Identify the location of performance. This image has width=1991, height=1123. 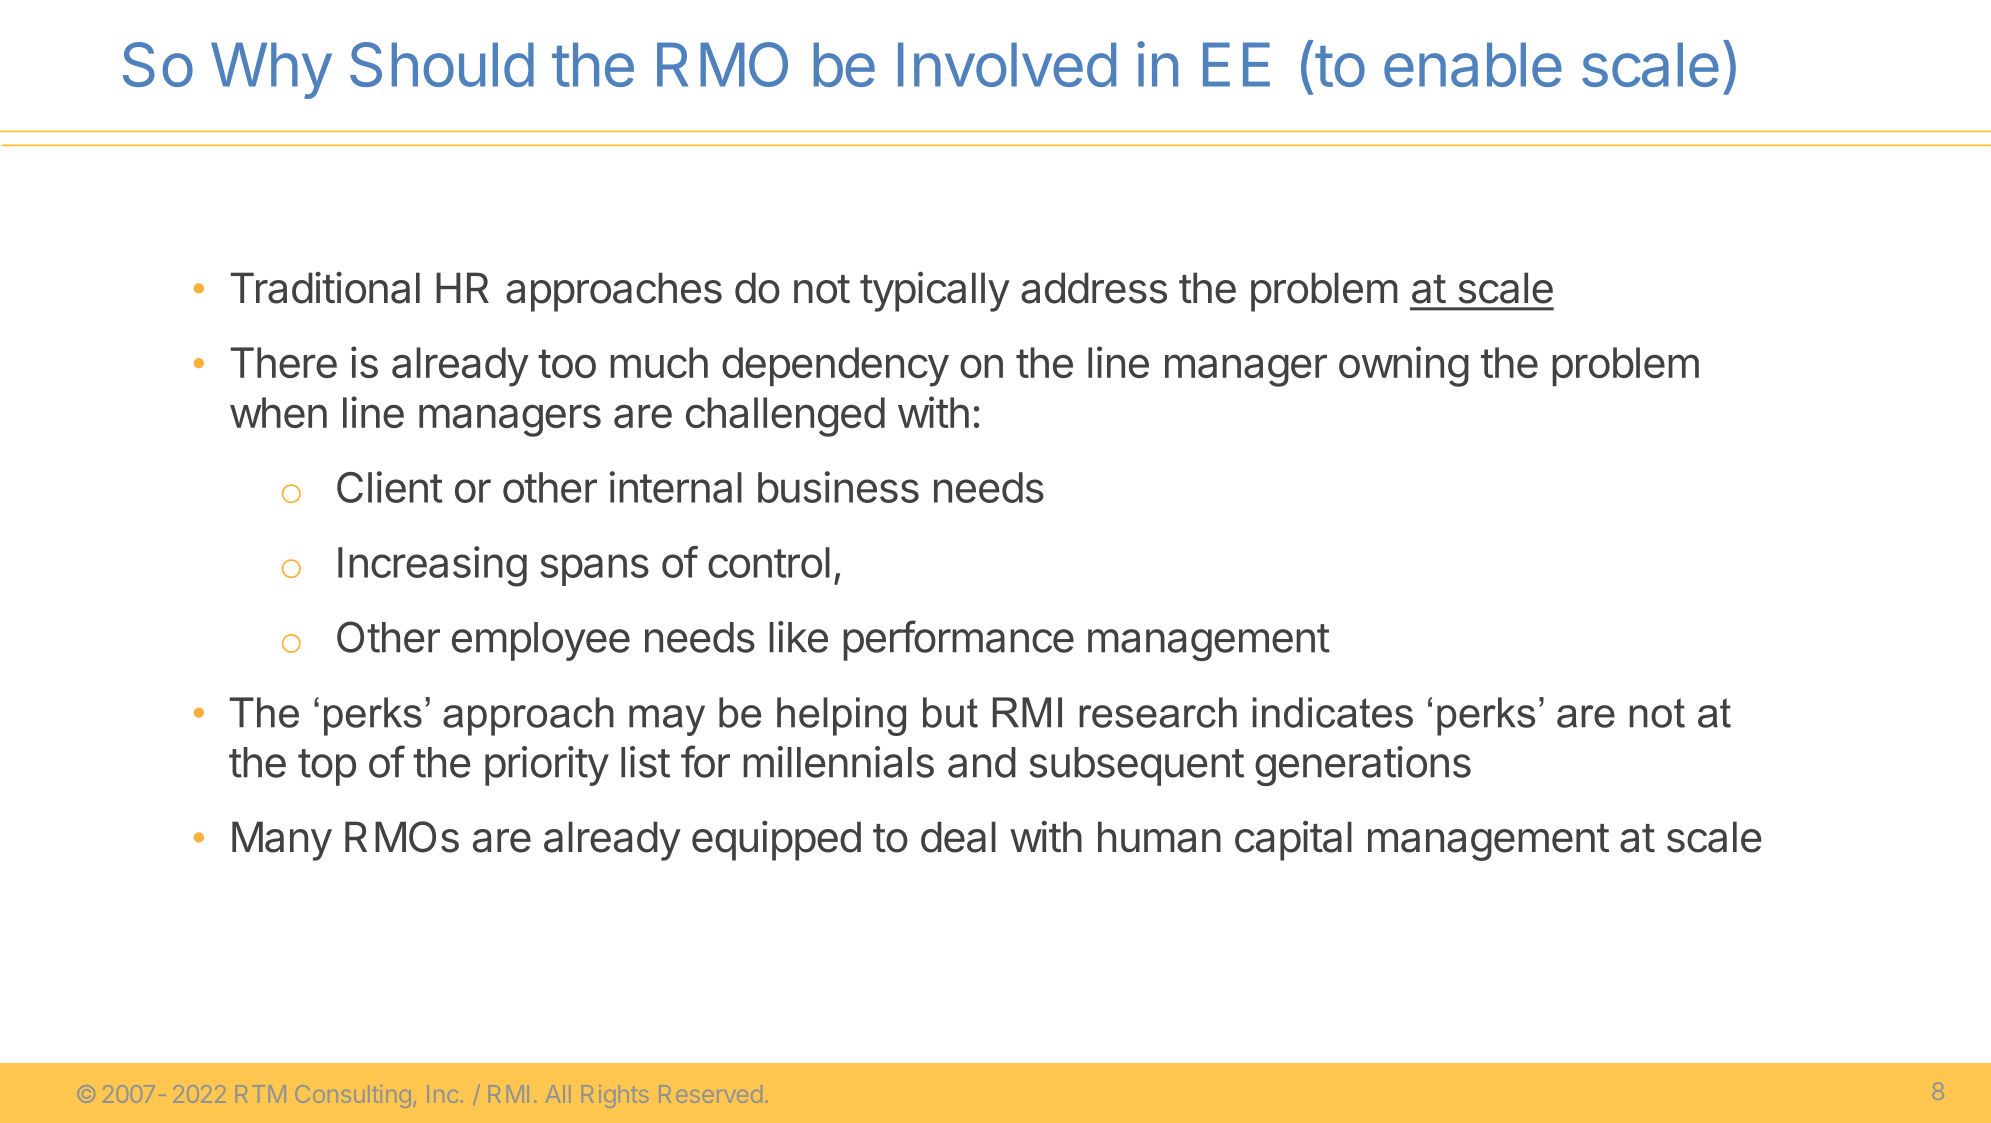
(958, 640).
